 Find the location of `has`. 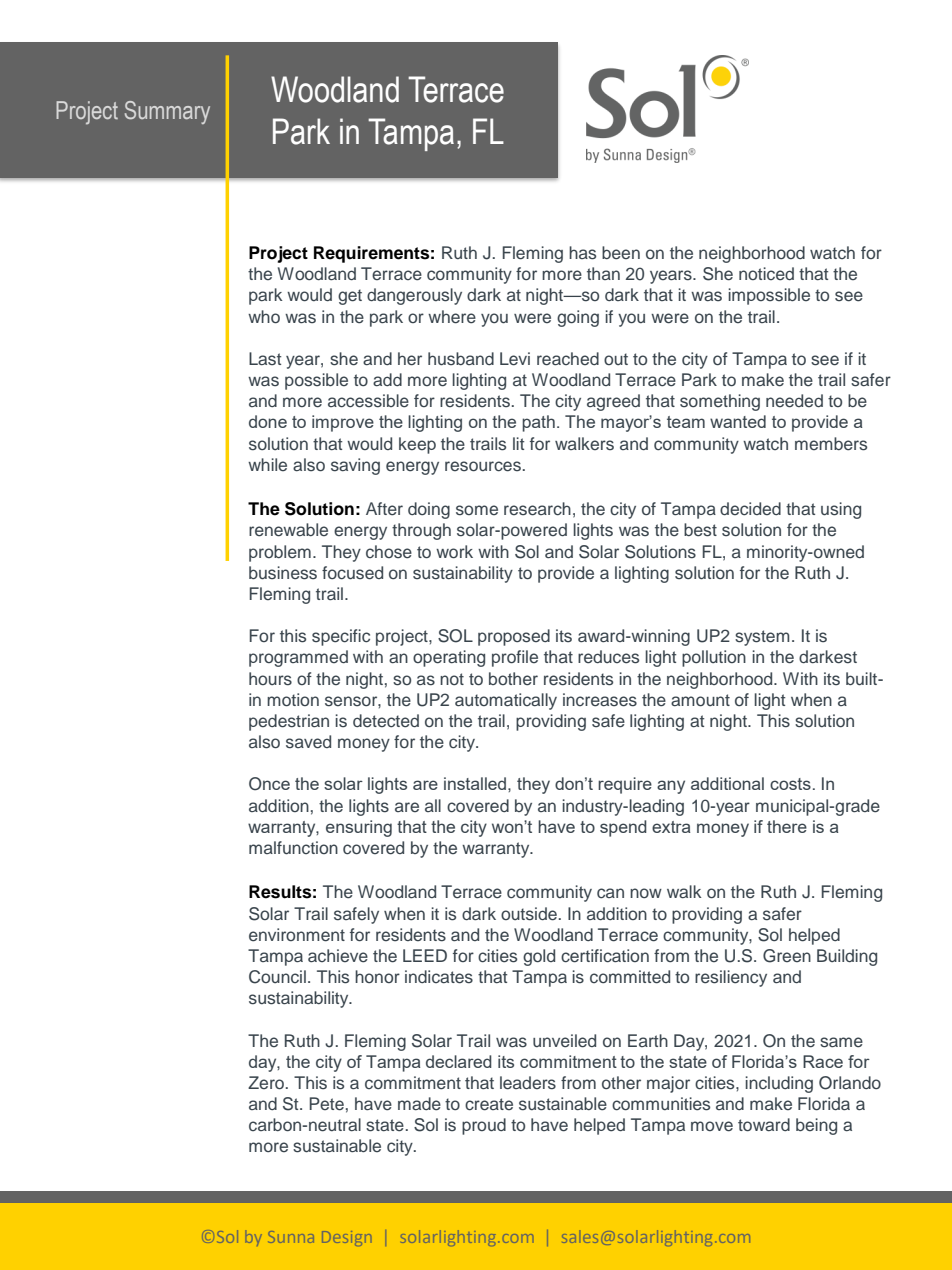

has is located at coordinates (582, 253).
